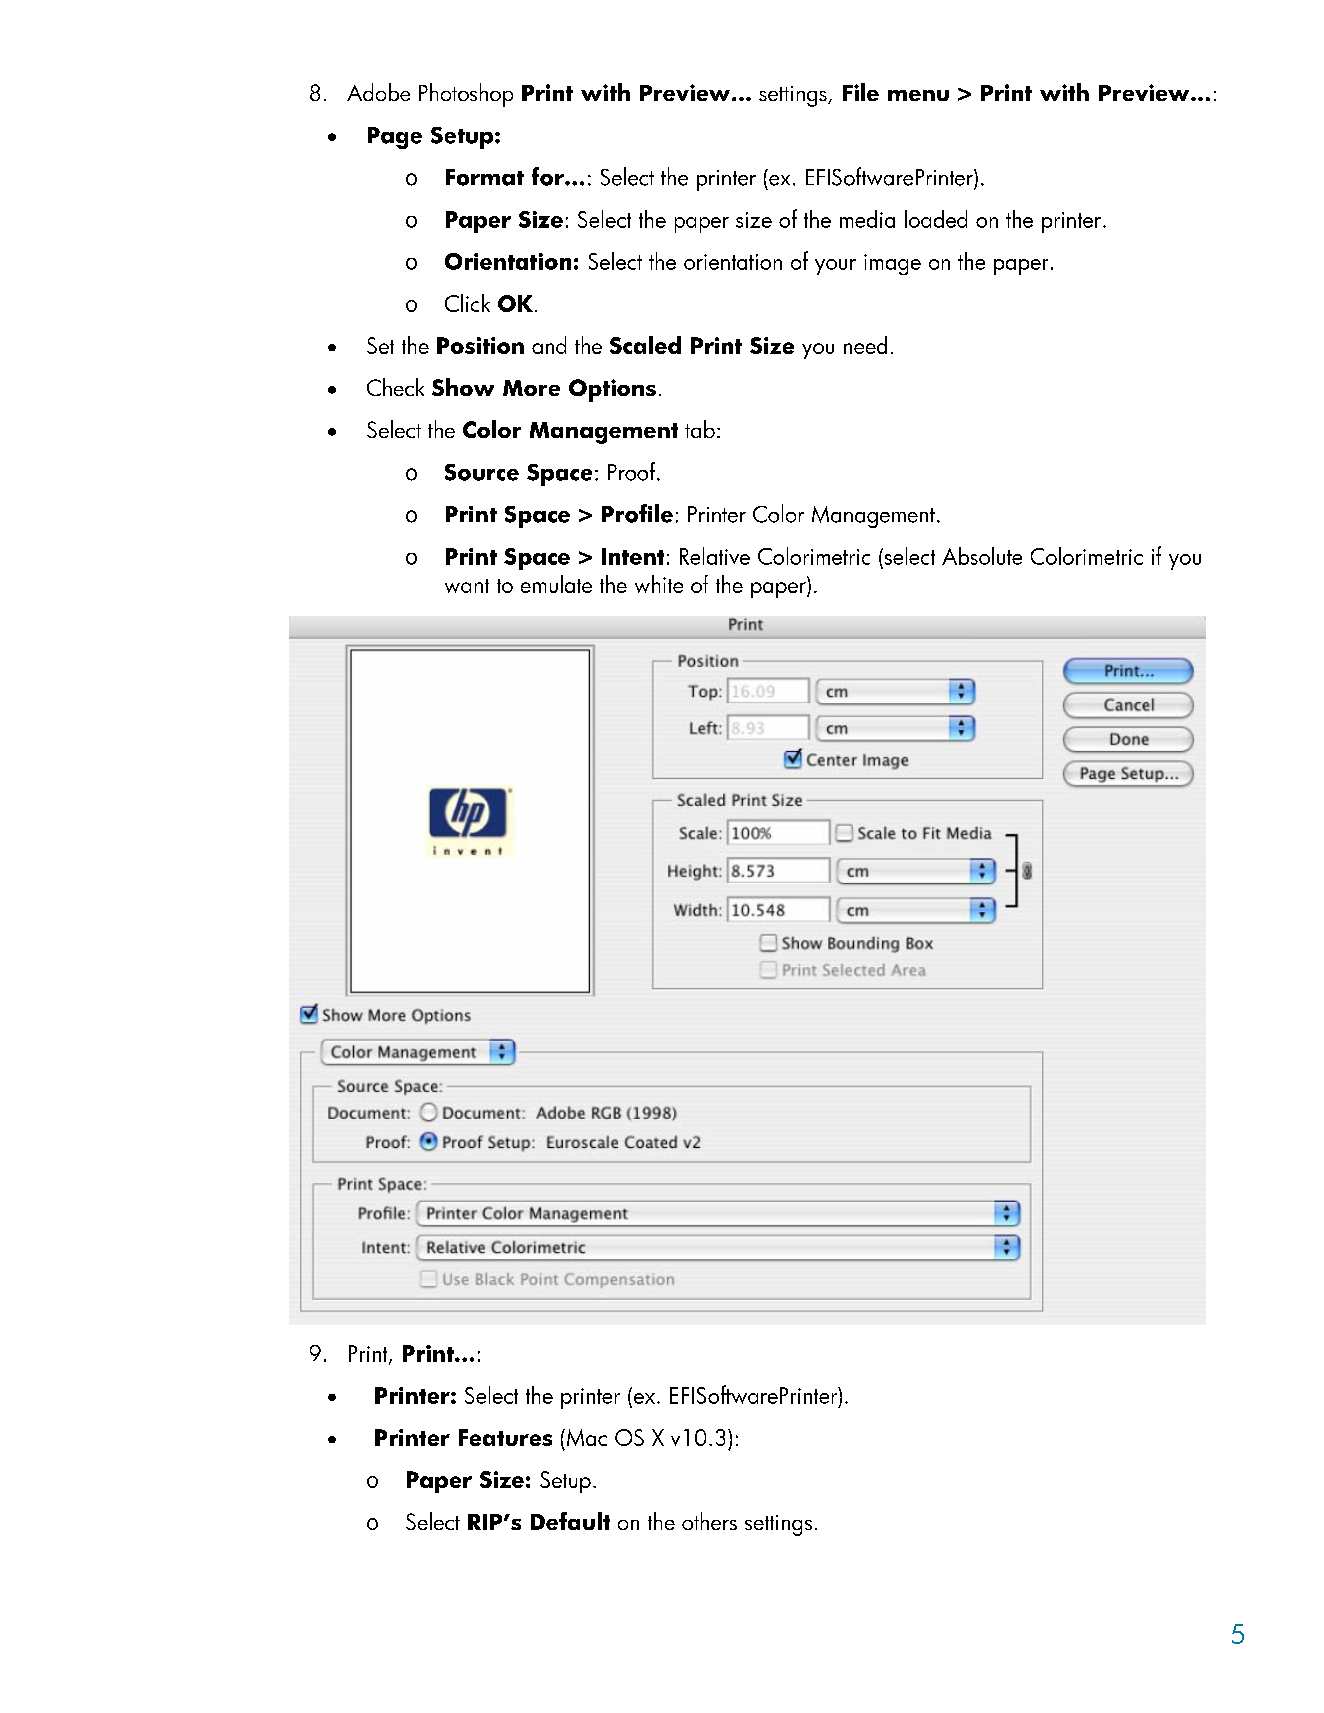 The height and width of the document is (1713, 1324). I want to click on Absolute, so click(982, 556).
